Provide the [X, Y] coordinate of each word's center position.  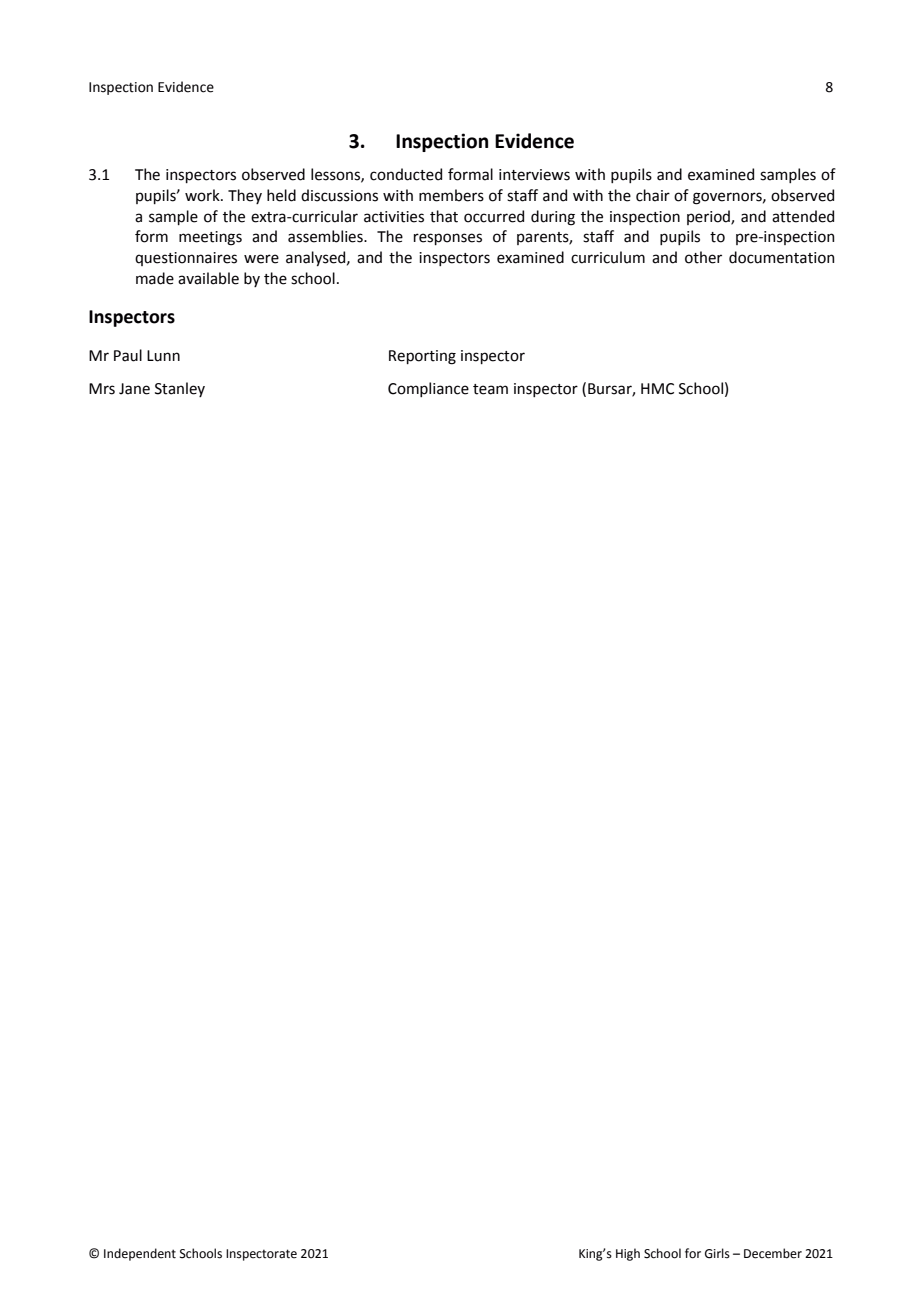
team [490, 389]
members [451, 195]
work [203, 195]
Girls [717, 1253]
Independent [140, 1254]
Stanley [180, 389]
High [628, 1254]
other [703, 257]
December [773, 1253]
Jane [134, 389]
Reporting [422, 357]
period [709, 217]
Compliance [428, 389]
